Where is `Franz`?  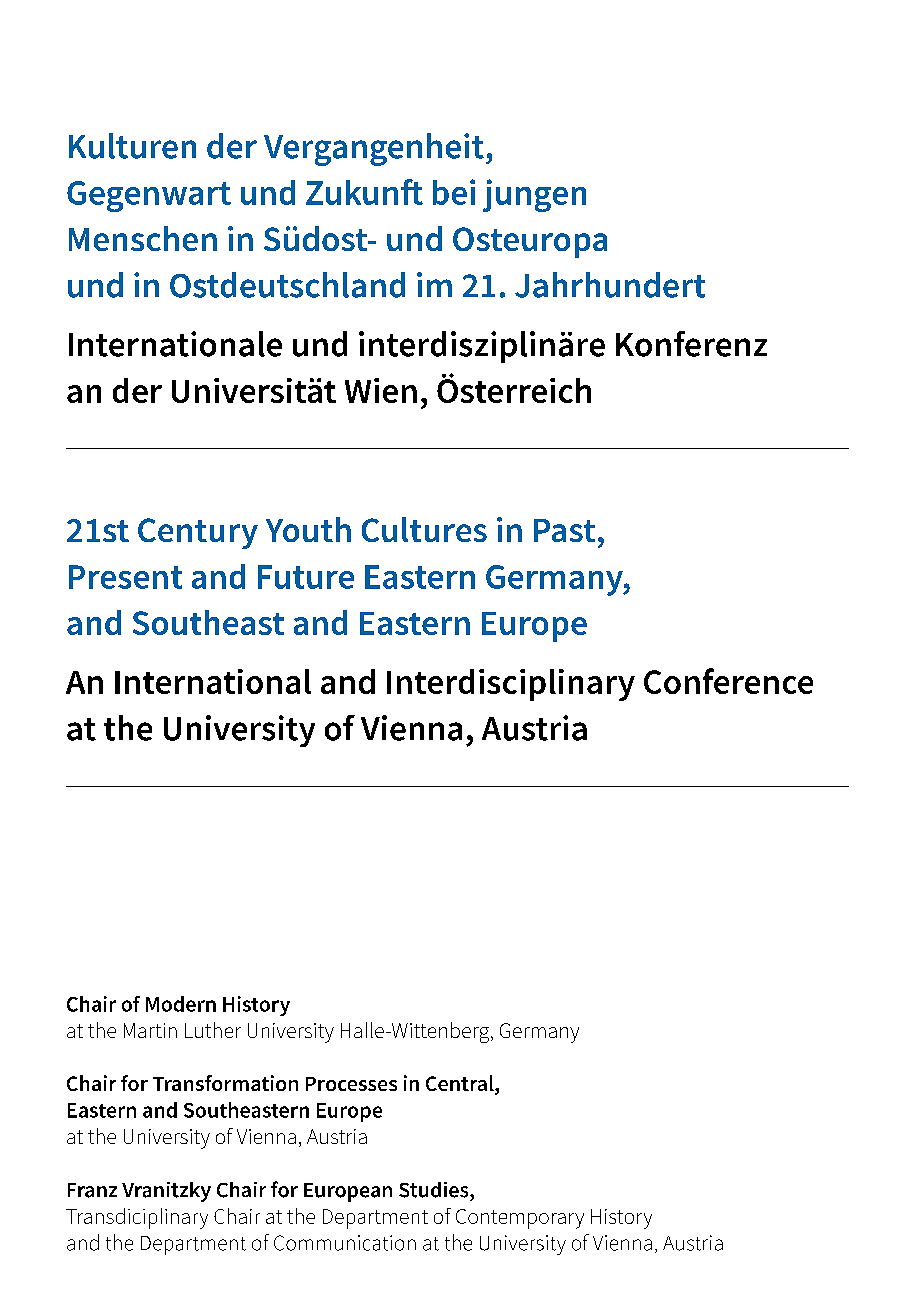 Franz is located at coordinates (92, 1190).
